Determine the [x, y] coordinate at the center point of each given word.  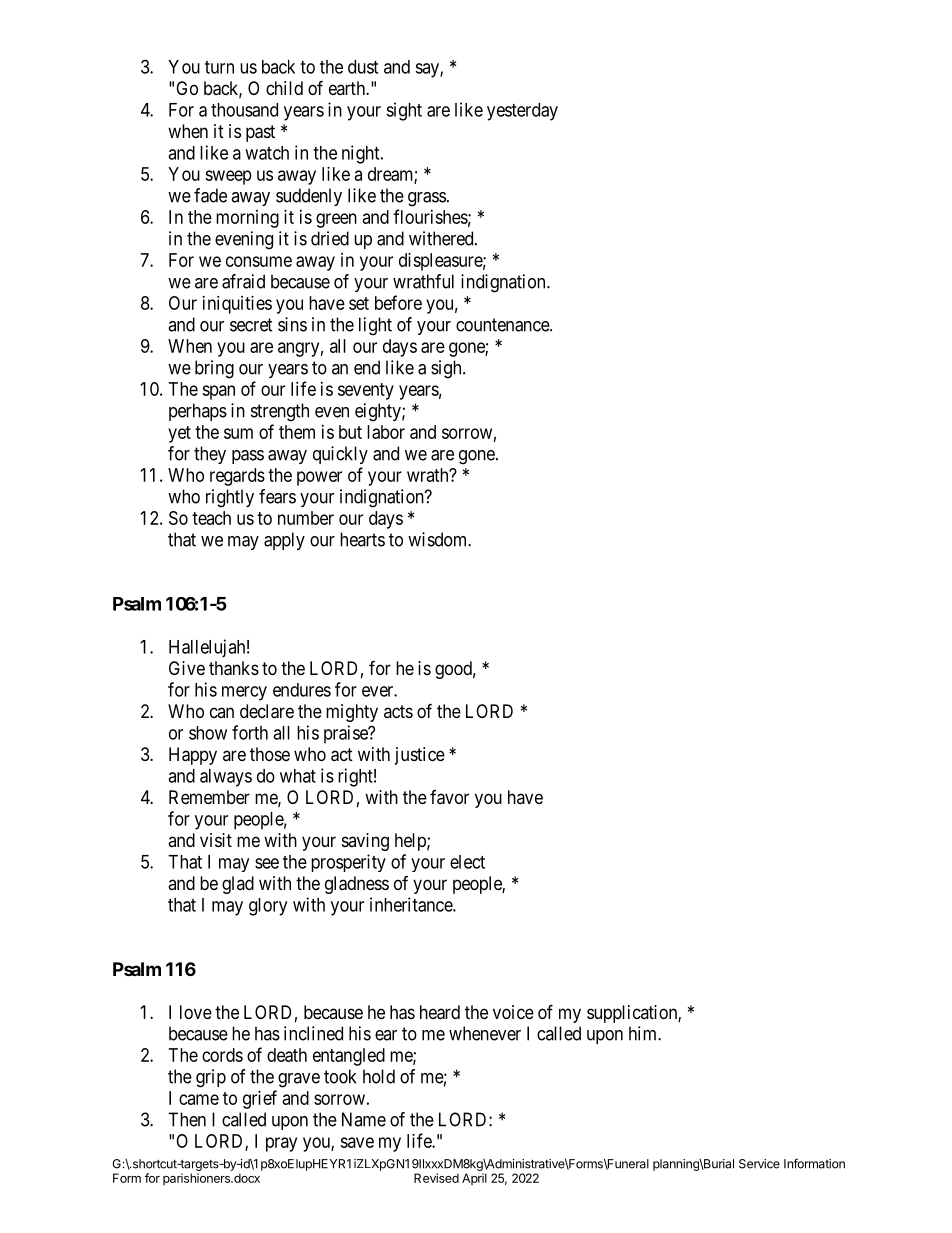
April [474, 1179]
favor [449, 797]
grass [427, 199]
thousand [244, 110]
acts [398, 711]
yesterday [522, 112]
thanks [234, 668]
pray [281, 1144]
